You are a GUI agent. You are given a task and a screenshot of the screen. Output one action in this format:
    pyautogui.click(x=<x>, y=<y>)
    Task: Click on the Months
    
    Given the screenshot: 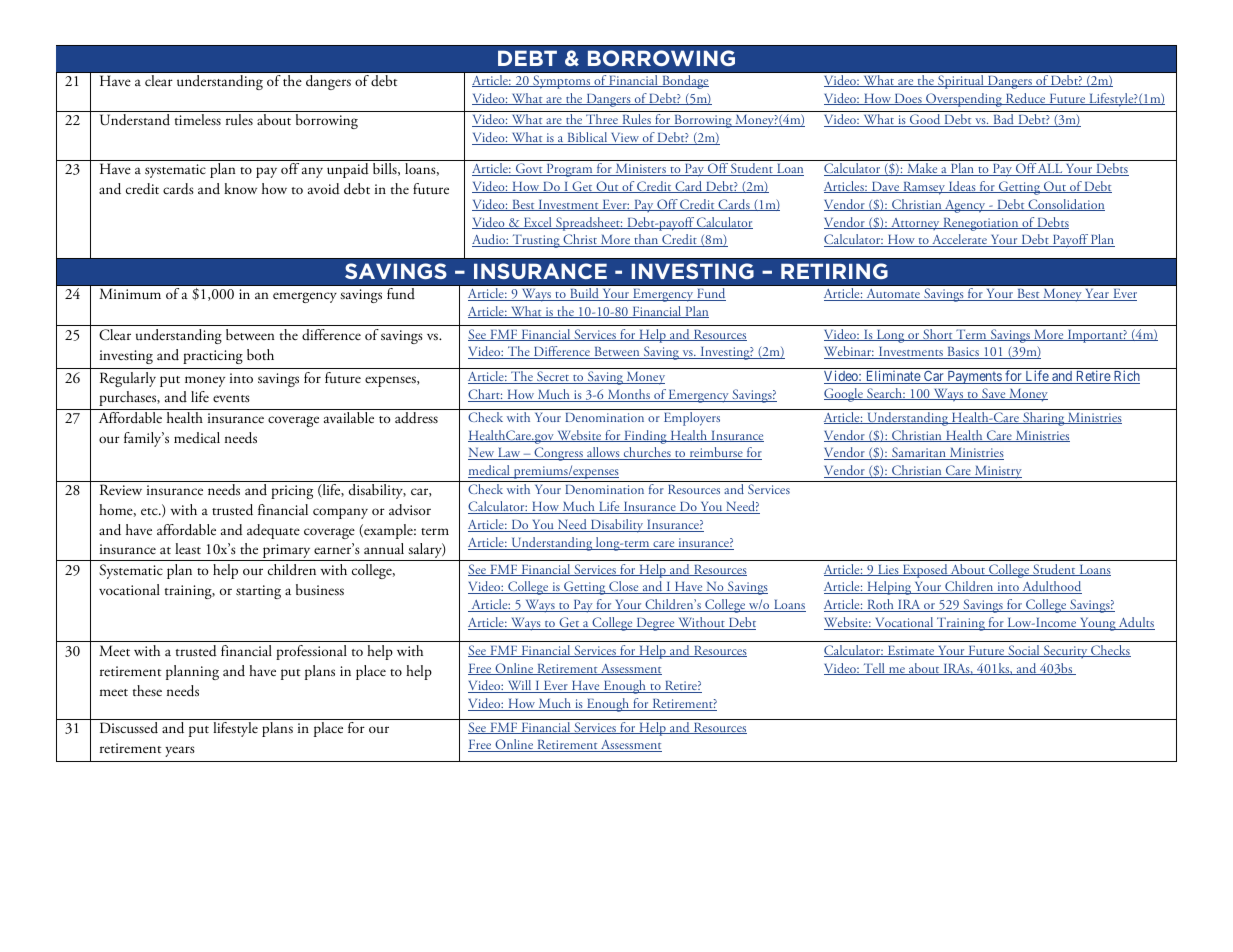 What is the action you would take?
    pyautogui.click(x=628, y=395)
